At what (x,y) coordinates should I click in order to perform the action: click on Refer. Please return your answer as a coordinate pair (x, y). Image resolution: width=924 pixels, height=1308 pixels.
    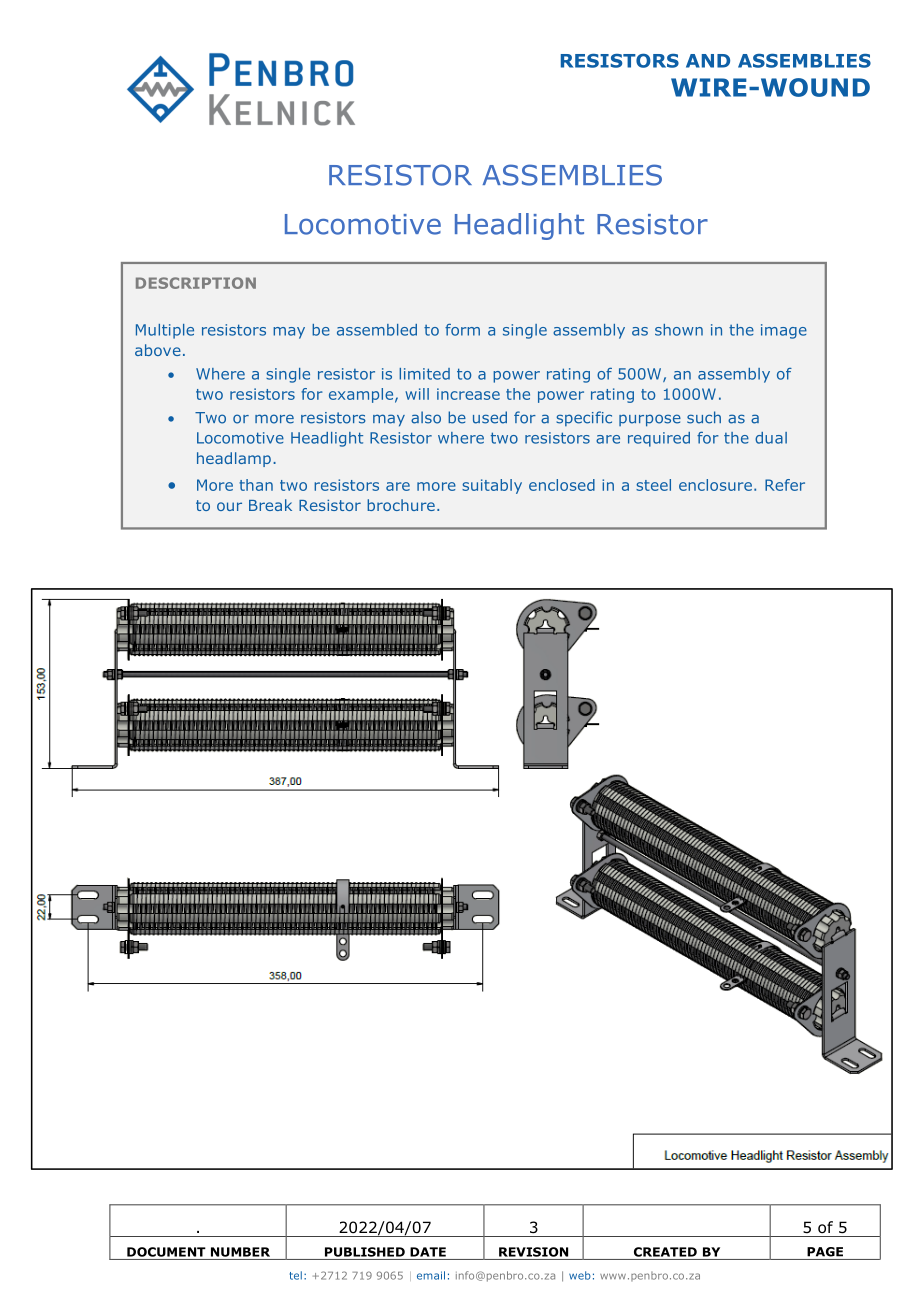
    Looking at the image, I should click on (785, 485).
